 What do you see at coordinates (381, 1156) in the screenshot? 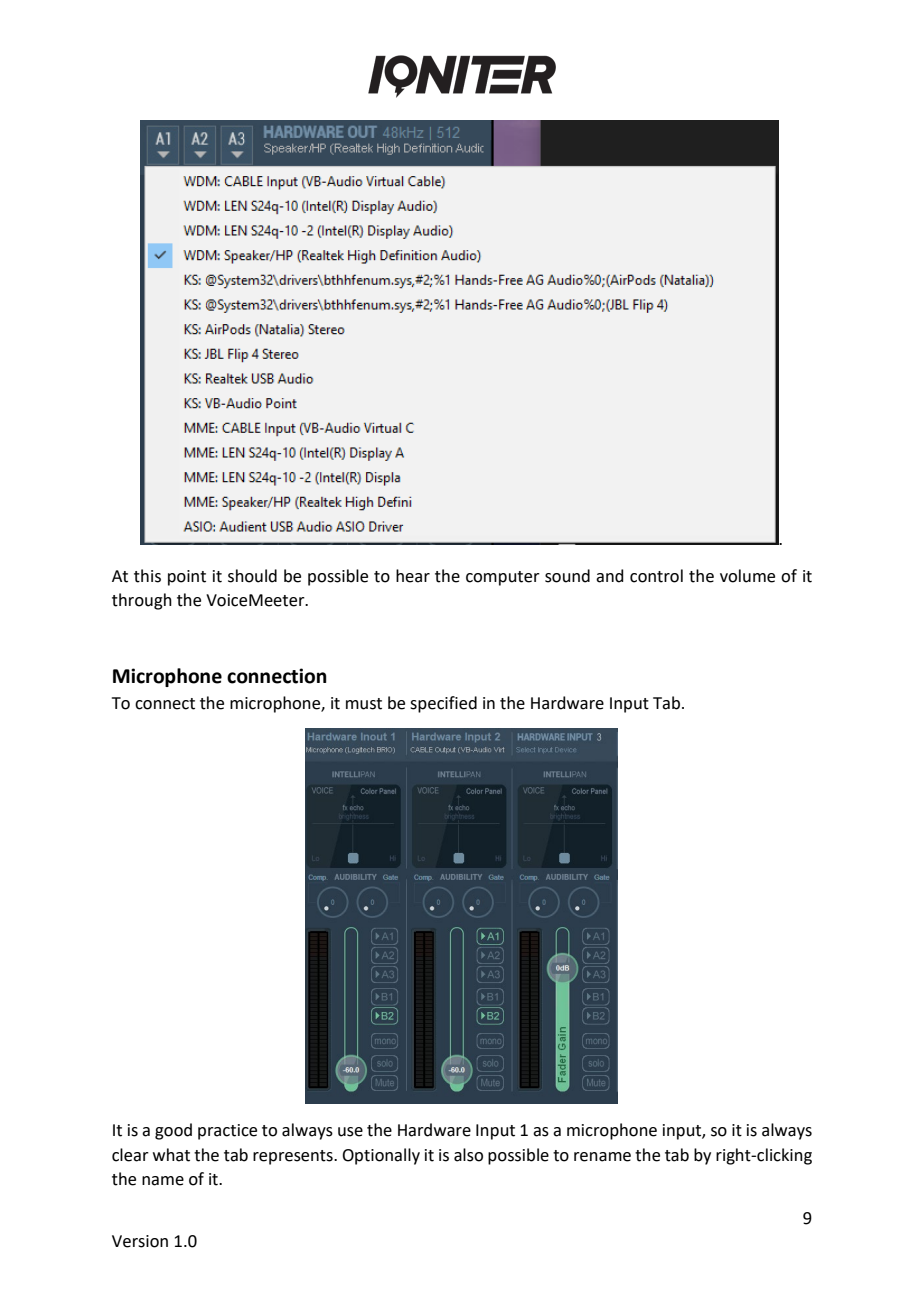
I see `Optionally` at bounding box center [381, 1156].
